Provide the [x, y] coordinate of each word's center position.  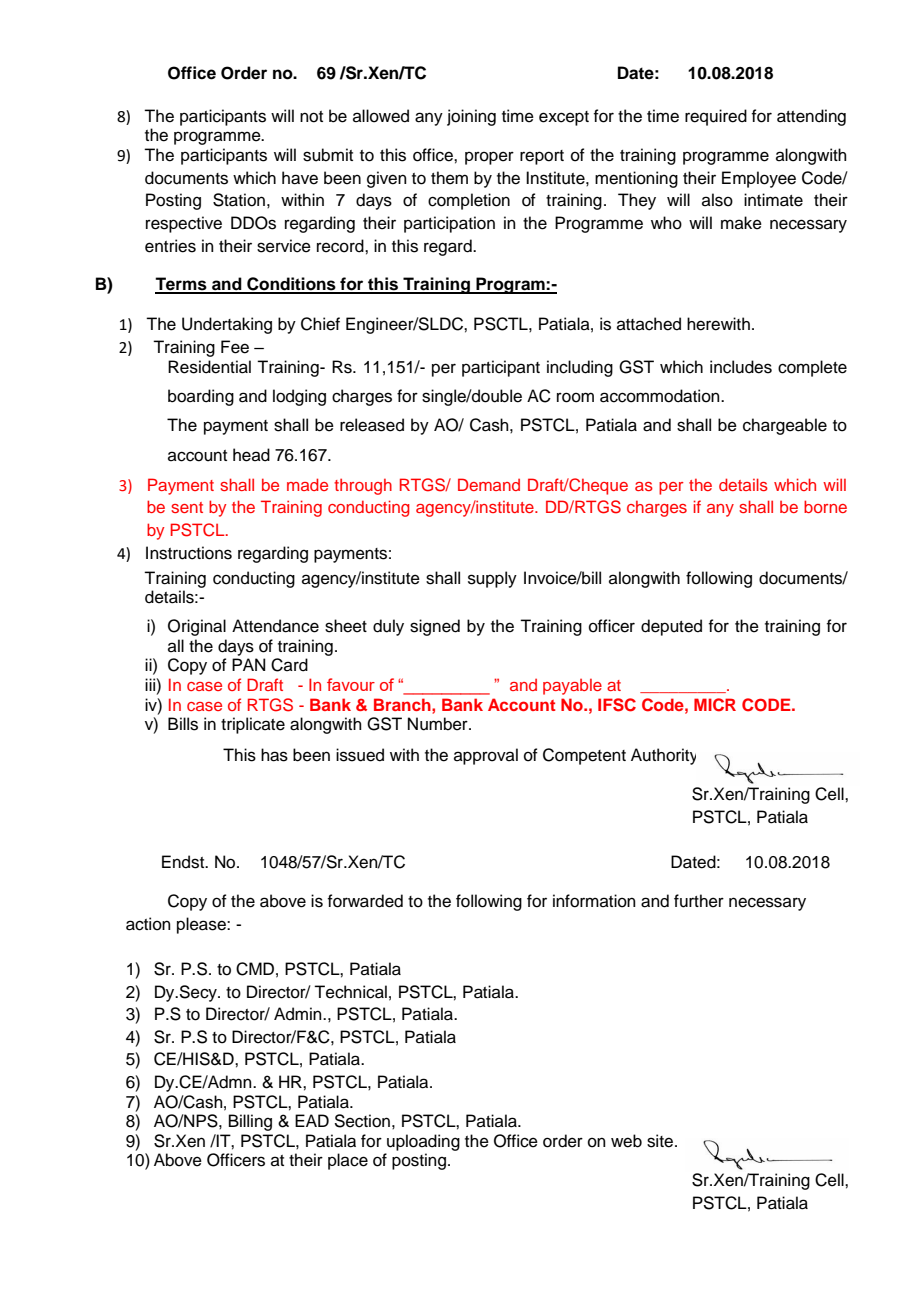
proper [489, 158]
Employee [759, 179]
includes [741, 367]
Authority [663, 756]
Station [239, 200]
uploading [423, 1142]
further [699, 901]
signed [435, 627]
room [575, 397]
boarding [201, 397]
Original [197, 627]
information [594, 901]
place [348, 1161]
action [148, 924]
